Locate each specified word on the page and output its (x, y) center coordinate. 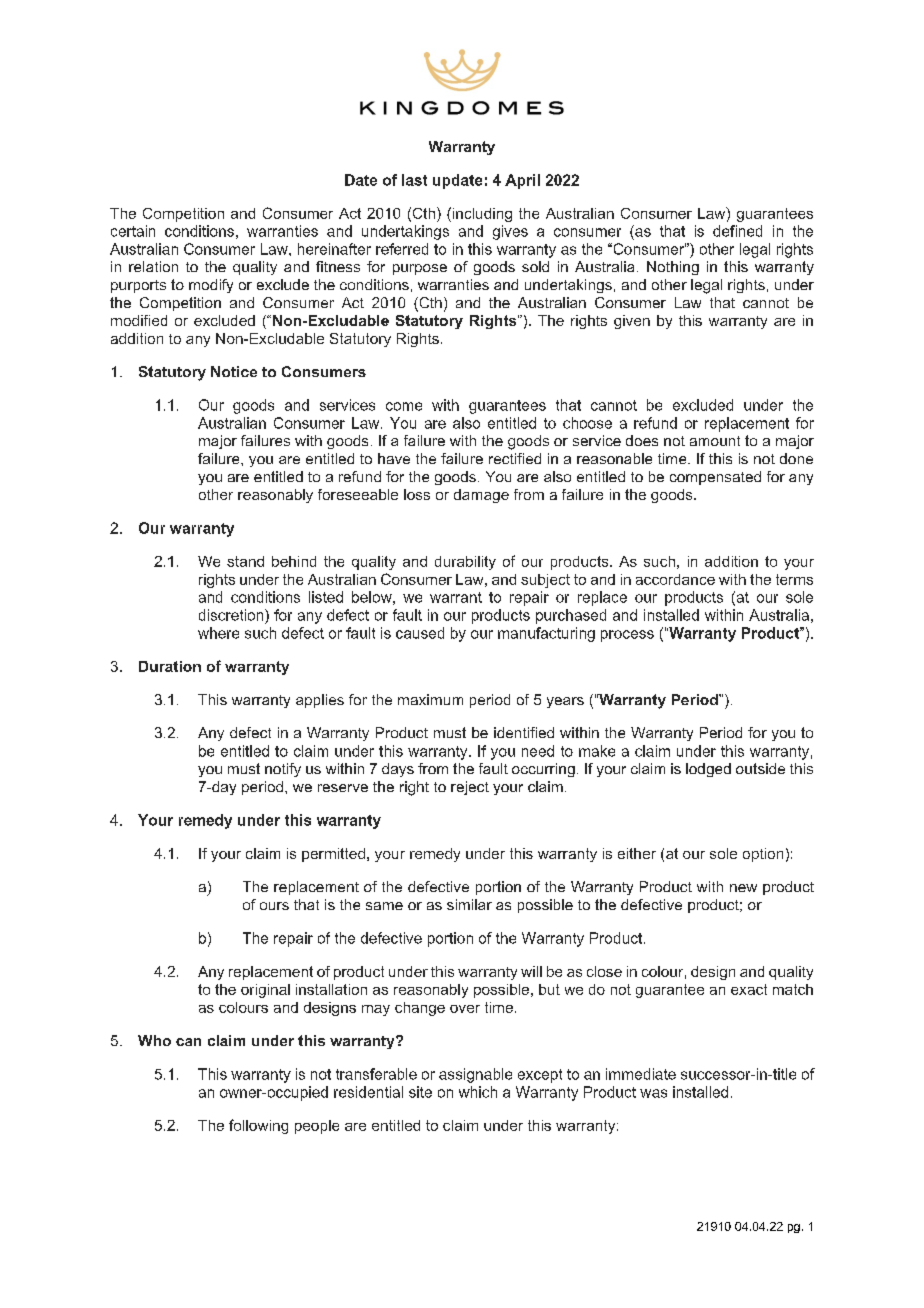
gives (510, 232)
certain (133, 231)
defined (737, 231)
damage (481, 496)
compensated (715, 478)
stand (245, 561)
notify (283, 770)
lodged (708, 770)
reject (470, 788)
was (653, 1093)
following (258, 1126)
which (478, 1092)
